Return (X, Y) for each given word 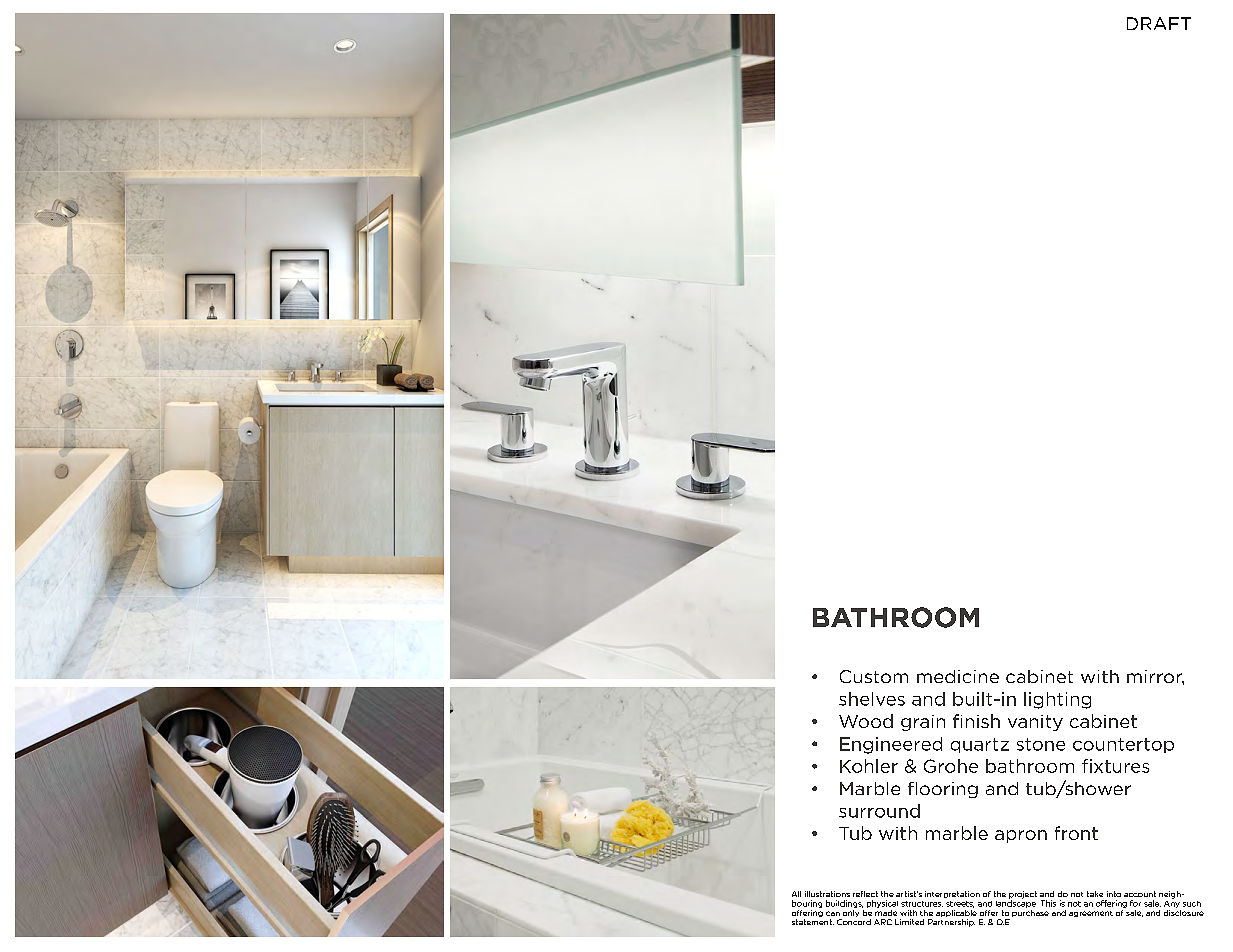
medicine (958, 676)
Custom (874, 676)
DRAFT (1159, 23)
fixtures (1115, 766)
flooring (943, 790)
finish (976, 721)
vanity (1035, 723)
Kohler (869, 766)
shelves (872, 699)
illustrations (827, 894)
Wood (866, 721)
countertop (1123, 745)
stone (1041, 744)
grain (923, 723)
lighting (1057, 700)
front (1076, 833)
